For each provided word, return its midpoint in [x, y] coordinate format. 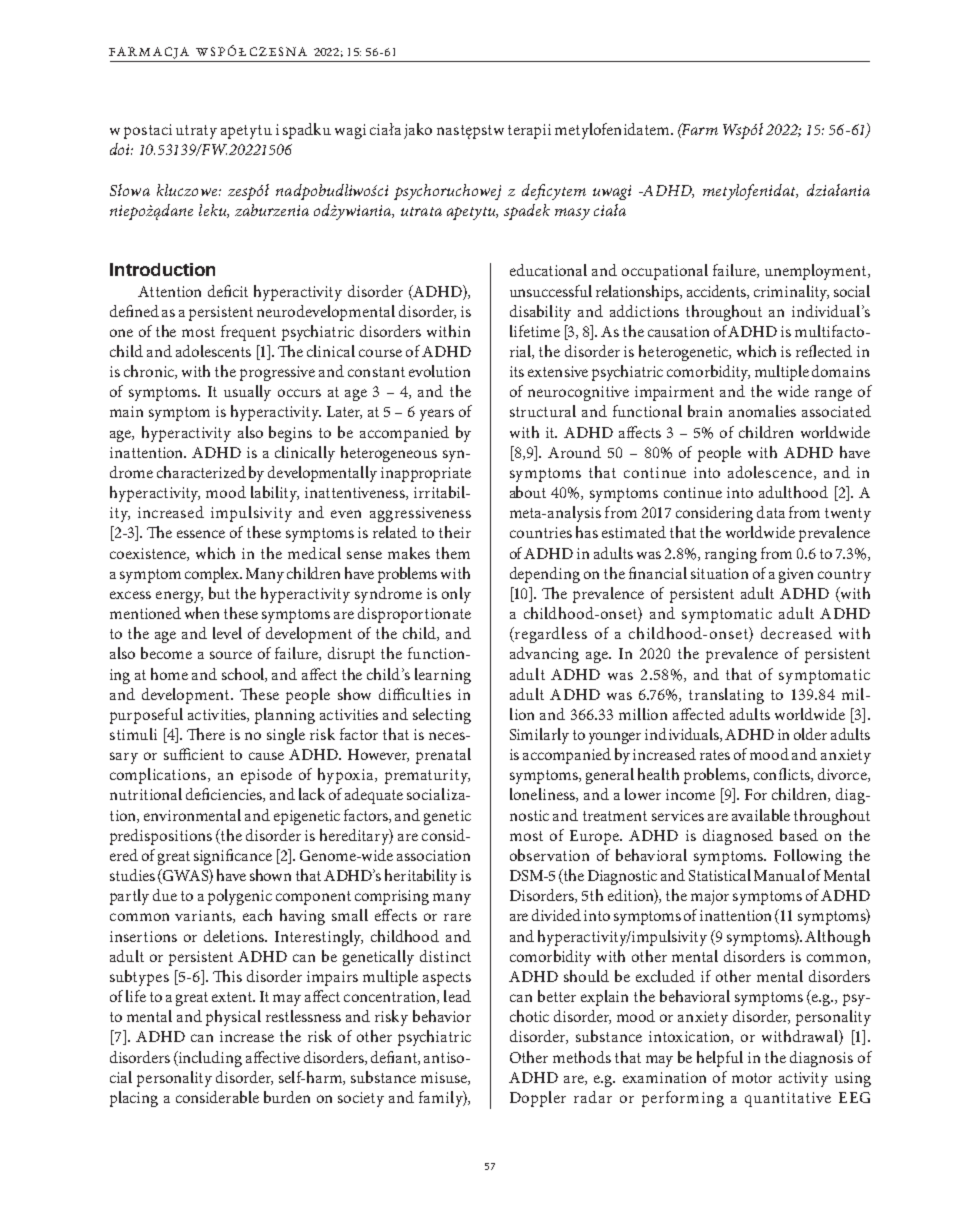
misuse [445, 1078]
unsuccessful [551, 291]
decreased [796, 633]
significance [233, 857]
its [517, 371]
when [202, 613]
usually [247, 393]
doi [121, 149]
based [799, 835]
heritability [421, 877]
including [209, 1059]
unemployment [817, 272]
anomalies [762, 411]
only [456, 595]
